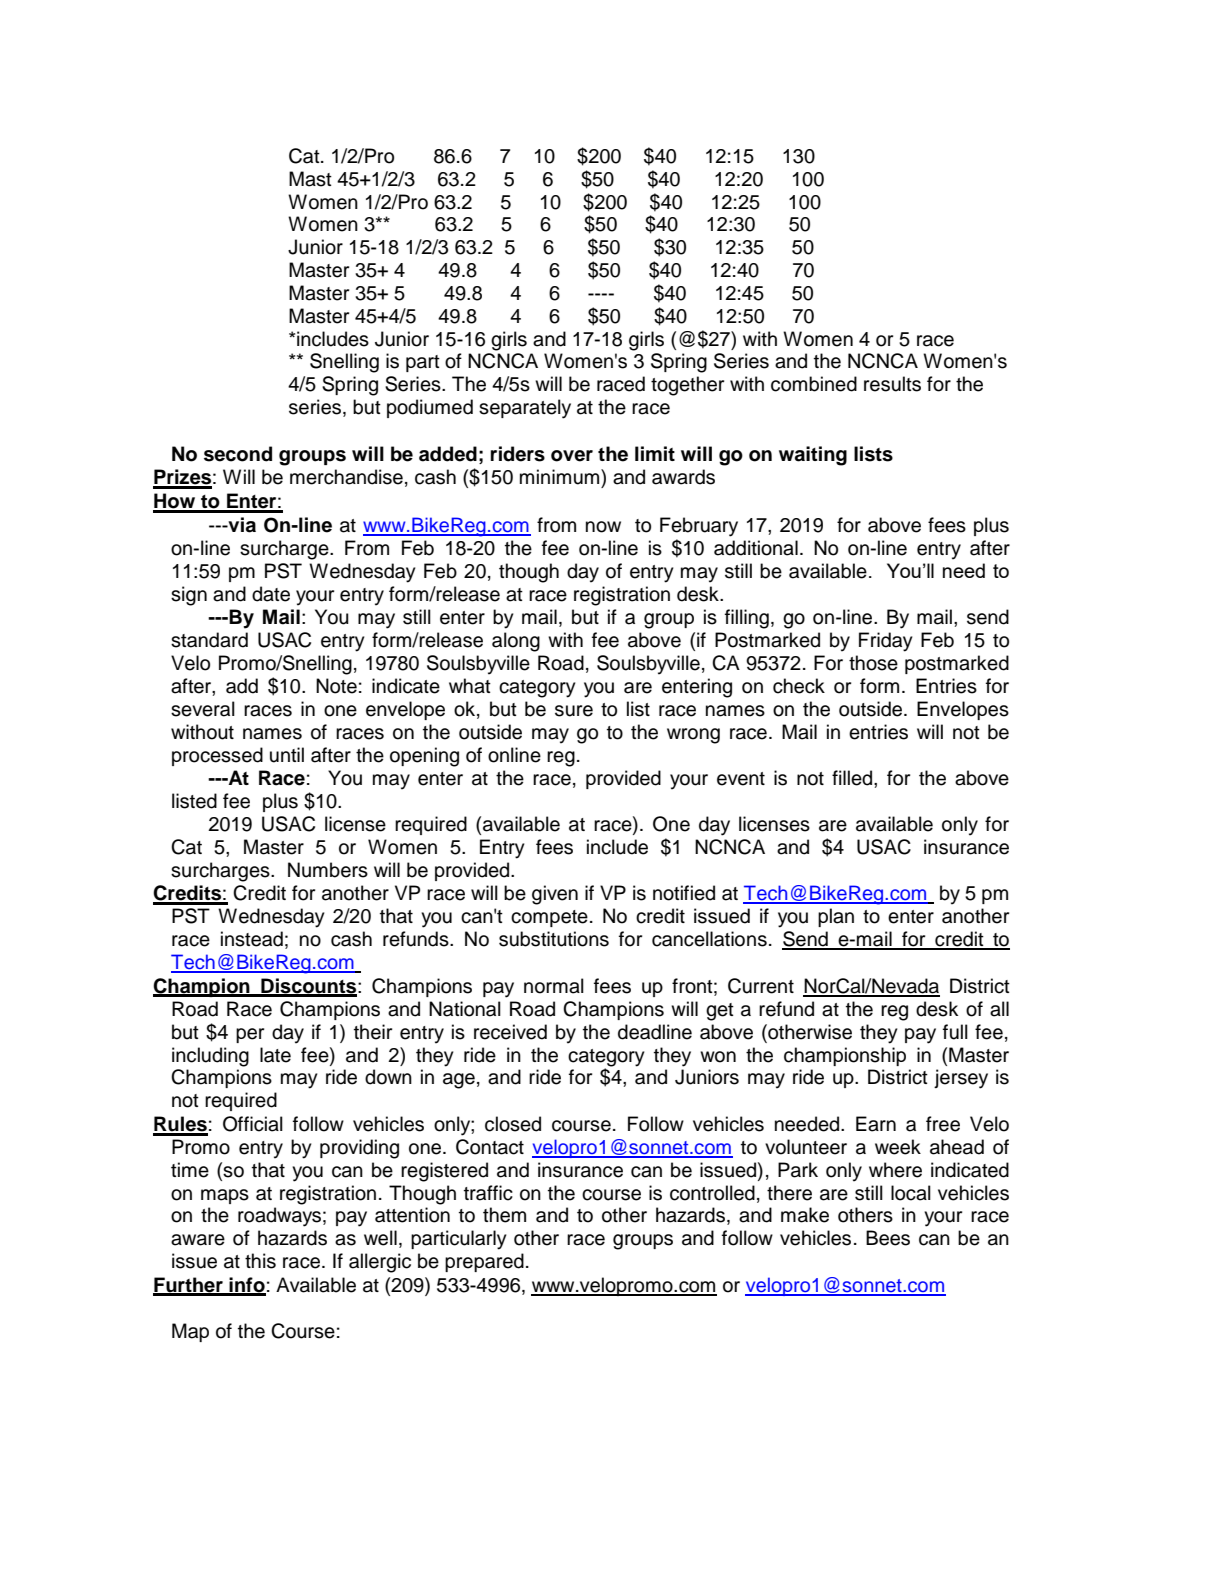 The image size is (1226, 1587). Describe the element at coordinates (504, 1215) in the image. I see `them` at that location.
